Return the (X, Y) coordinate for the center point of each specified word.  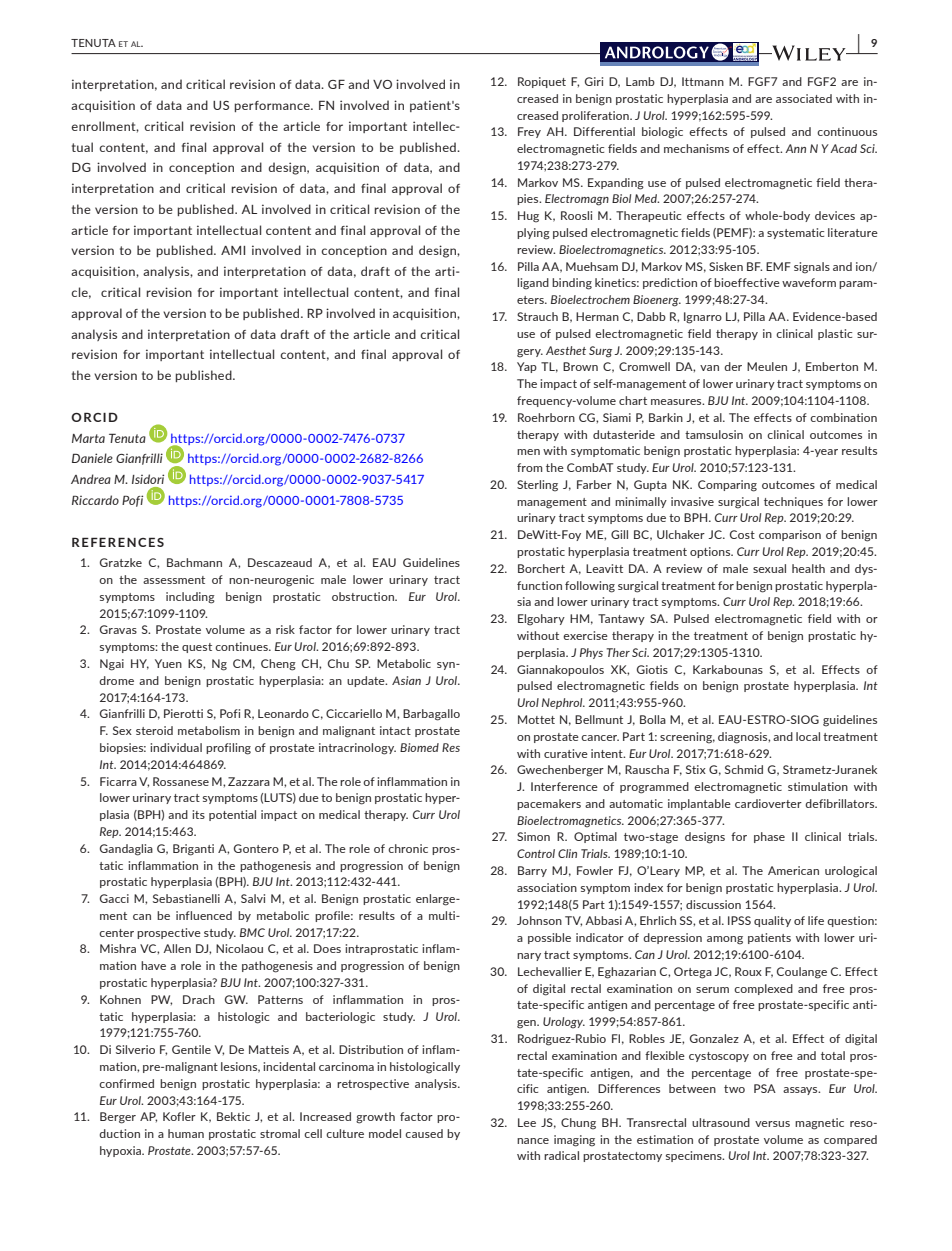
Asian (406, 680)
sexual (769, 568)
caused (424, 1133)
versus (772, 1124)
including (190, 598)
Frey (529, 132)
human (186, 1133)
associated (804, 98)
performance (273, 106)
